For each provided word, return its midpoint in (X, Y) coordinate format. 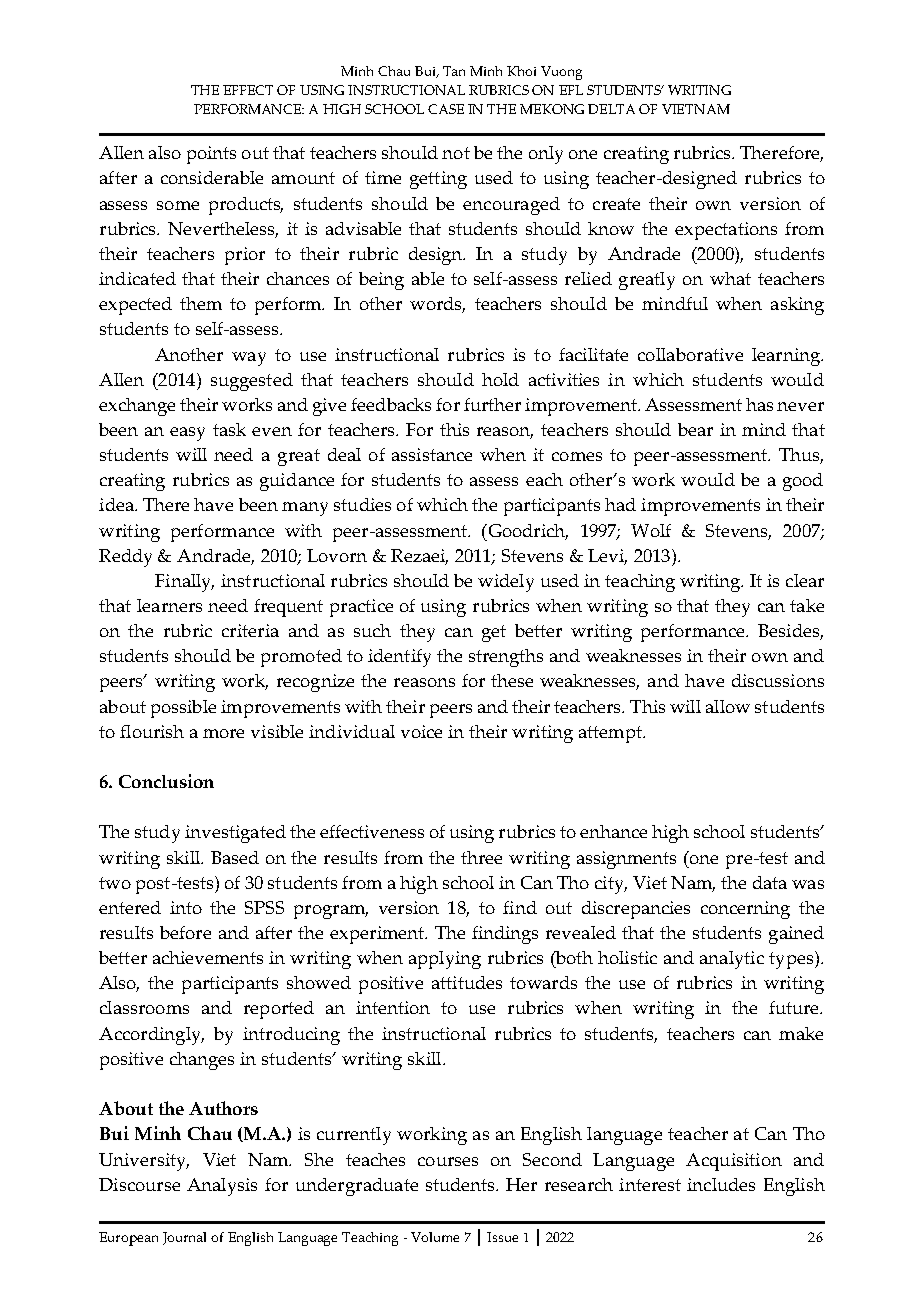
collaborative (690, 354)
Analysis (222, 1187)
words (437, 305)
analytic (732, 960)
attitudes (467, 982)
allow (728, 706)
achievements (208, 957)
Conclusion (166, 781)
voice (421, 731)
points (211, 155)
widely (506, 583)
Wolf (651, 530)
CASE (446, 109)
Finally (184, 583)
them (201, 303)
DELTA (611, 109)
